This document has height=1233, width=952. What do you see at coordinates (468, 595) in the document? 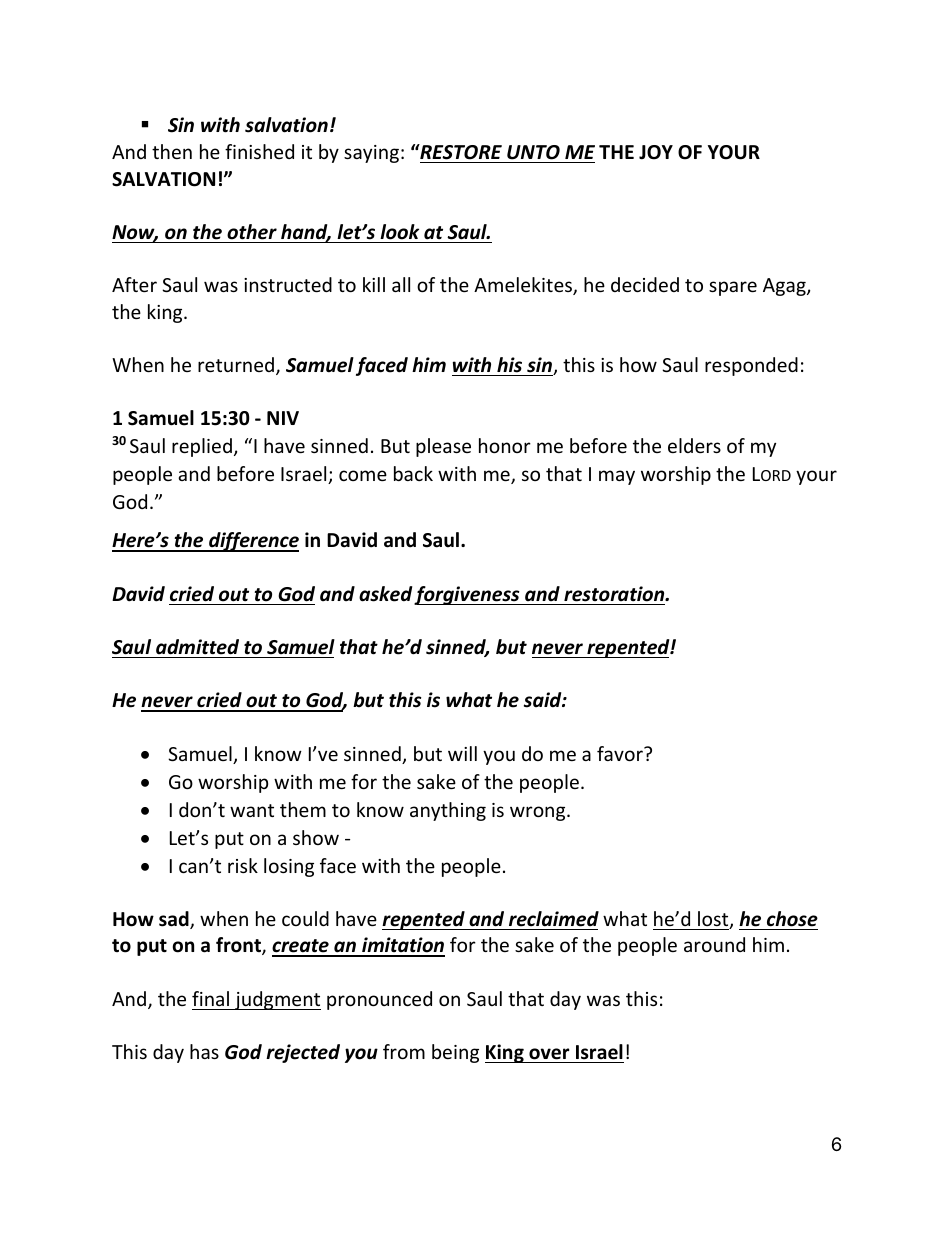
I see `forgiveness` at bounding box center [468, 595].
